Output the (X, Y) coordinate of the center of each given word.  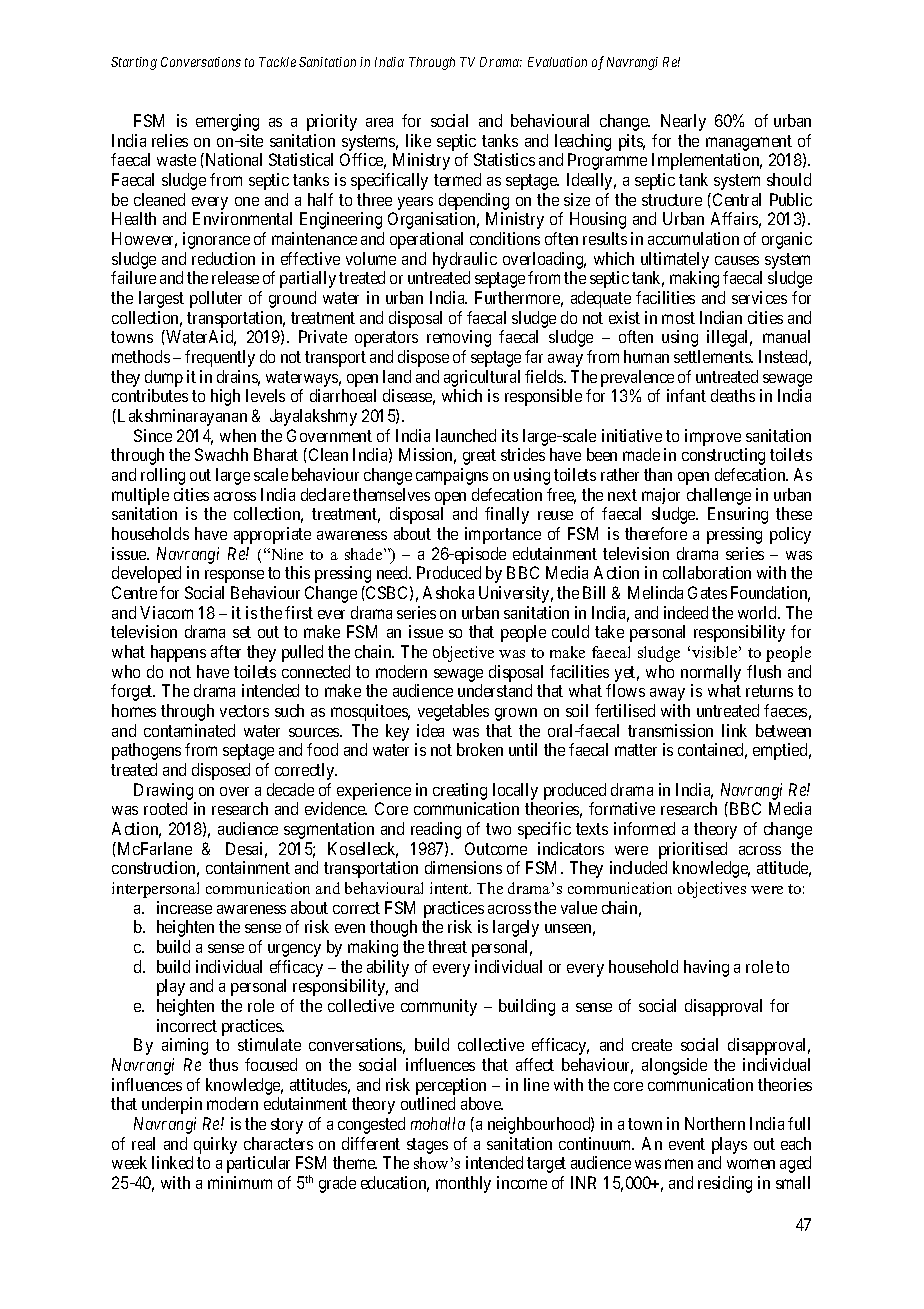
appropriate (272, 535)
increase (184, 907)
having (706, 968)
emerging (227, 122)
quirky (215, 1145)
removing (459, 338)
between (783, 730)
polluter (216, 299)
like (418, 140)
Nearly (683, 122)
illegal (729, 338)
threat (447, 946)
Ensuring (738, 515)
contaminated (189, 730)
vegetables (453, 712)
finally (507, 515)
